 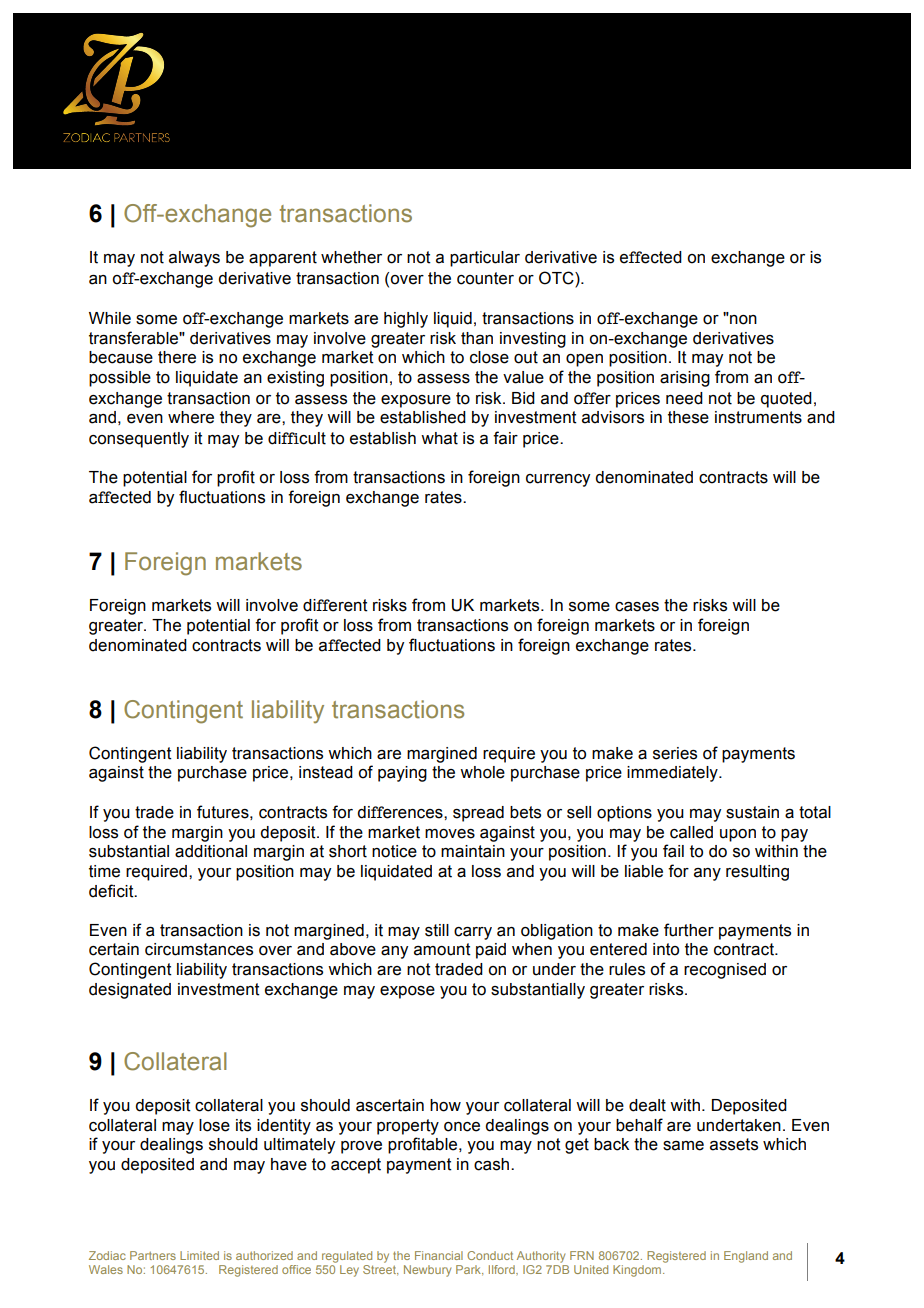 What do you see at coordinates (194, 259) in the screenshot?
I see `always` at bounding box center [194, 259].
